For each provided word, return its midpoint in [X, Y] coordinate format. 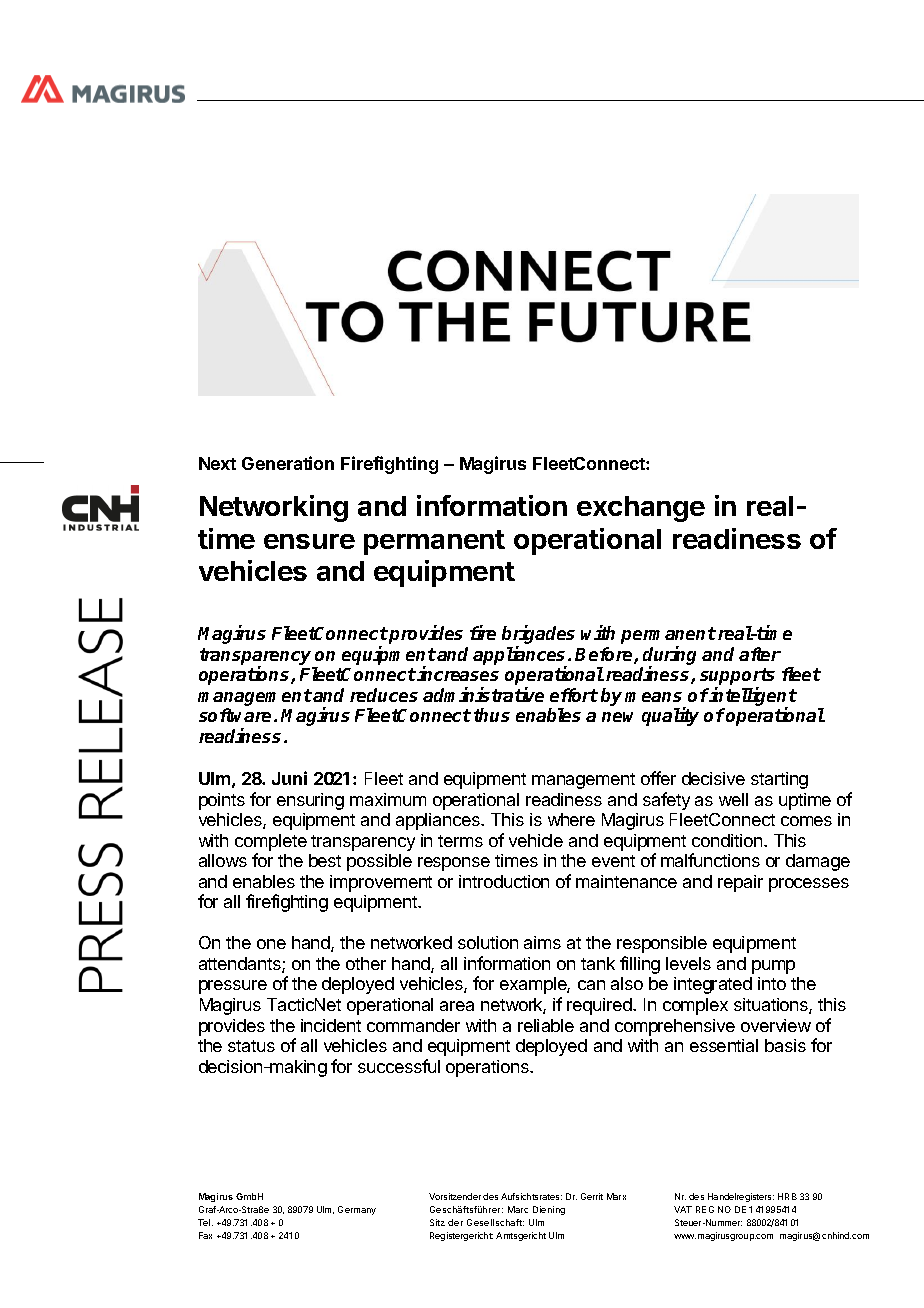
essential [724, 1045]
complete [271, 842]
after [760, 654]
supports [737, 678]
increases [458, 673]
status [251, 1046]
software [237, 715]
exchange [641, 509]
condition [727, 840]
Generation [288, 463]
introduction [504, 881]
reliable [546, 1025]
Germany [357, 1210]
